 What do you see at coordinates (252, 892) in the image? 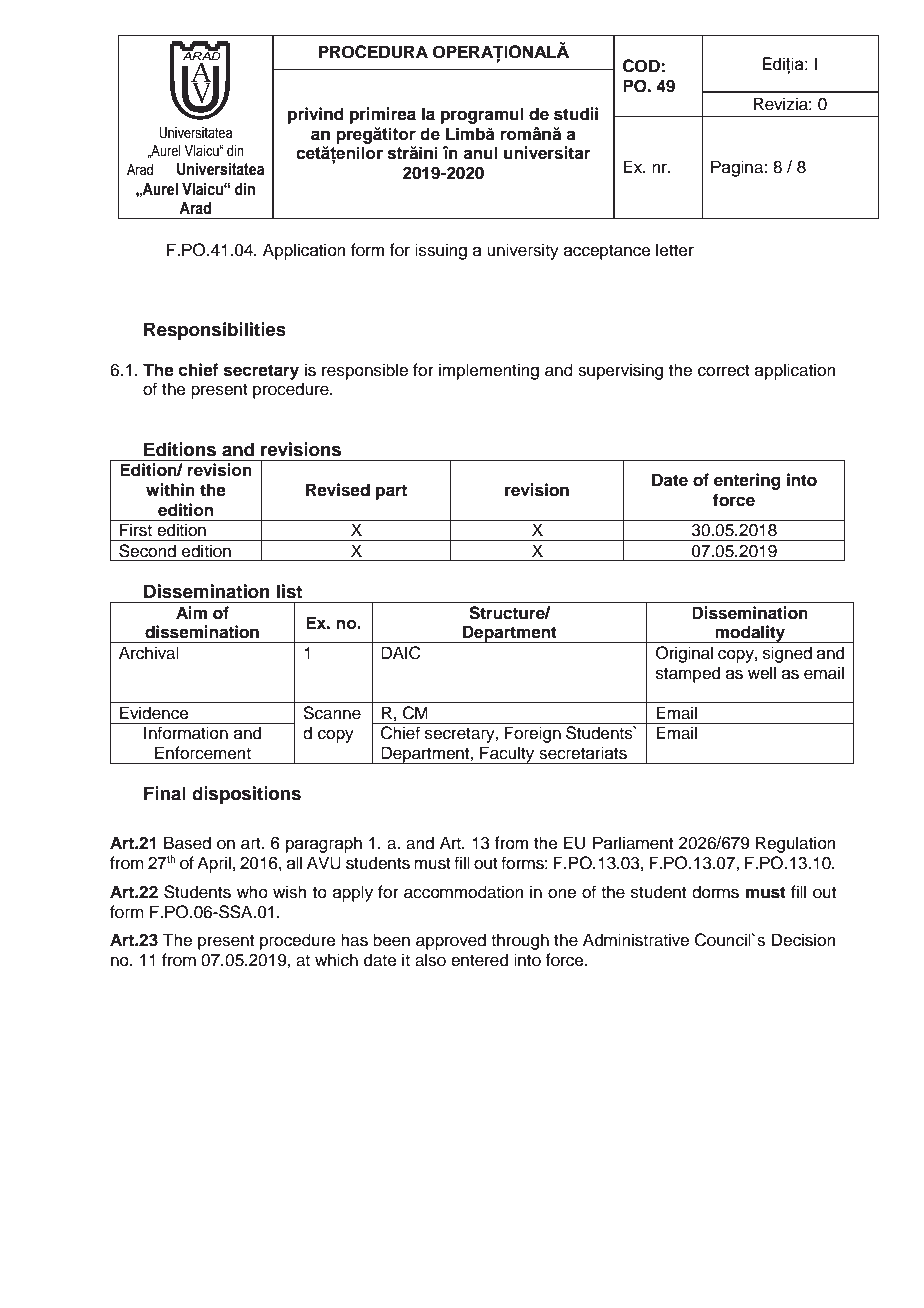
I see `who` at bounding box center [252, 892].
